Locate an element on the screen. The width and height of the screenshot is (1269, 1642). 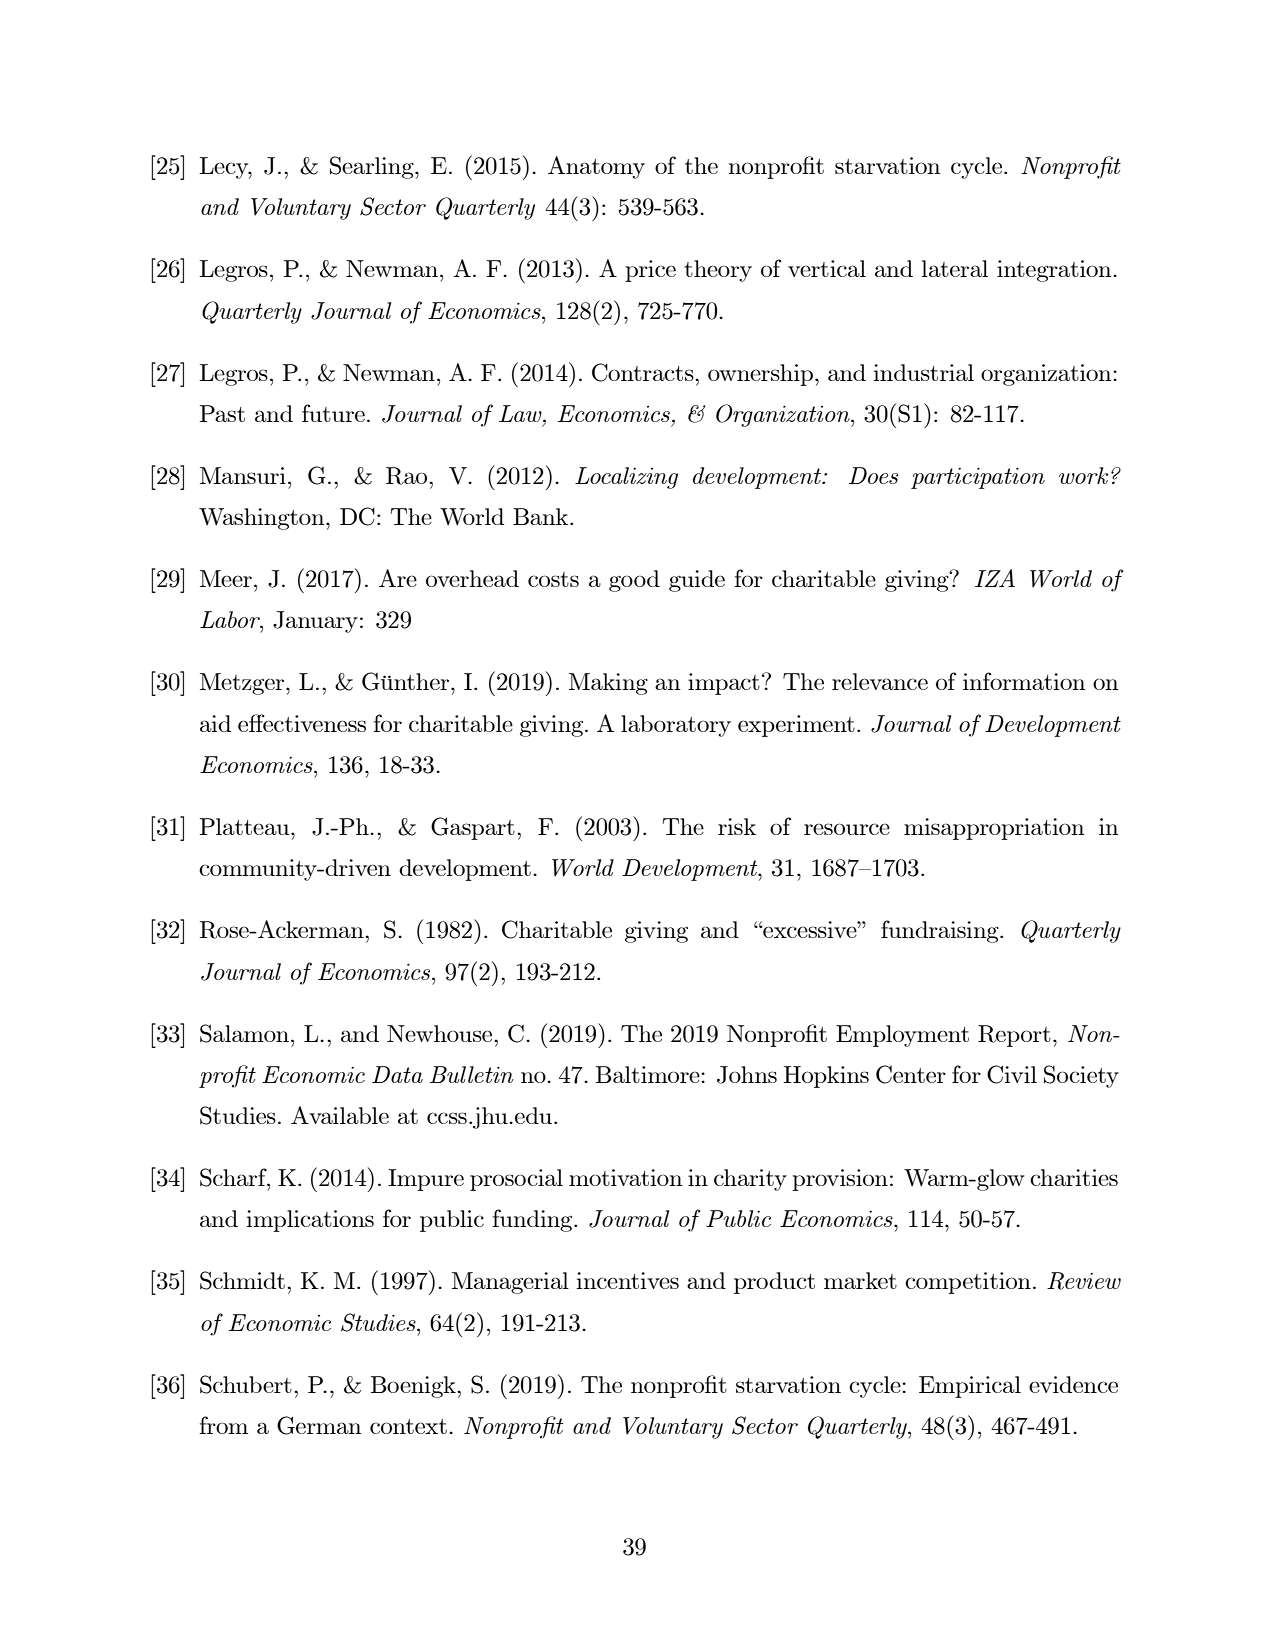
German is located at coordinates (319, 1425).
